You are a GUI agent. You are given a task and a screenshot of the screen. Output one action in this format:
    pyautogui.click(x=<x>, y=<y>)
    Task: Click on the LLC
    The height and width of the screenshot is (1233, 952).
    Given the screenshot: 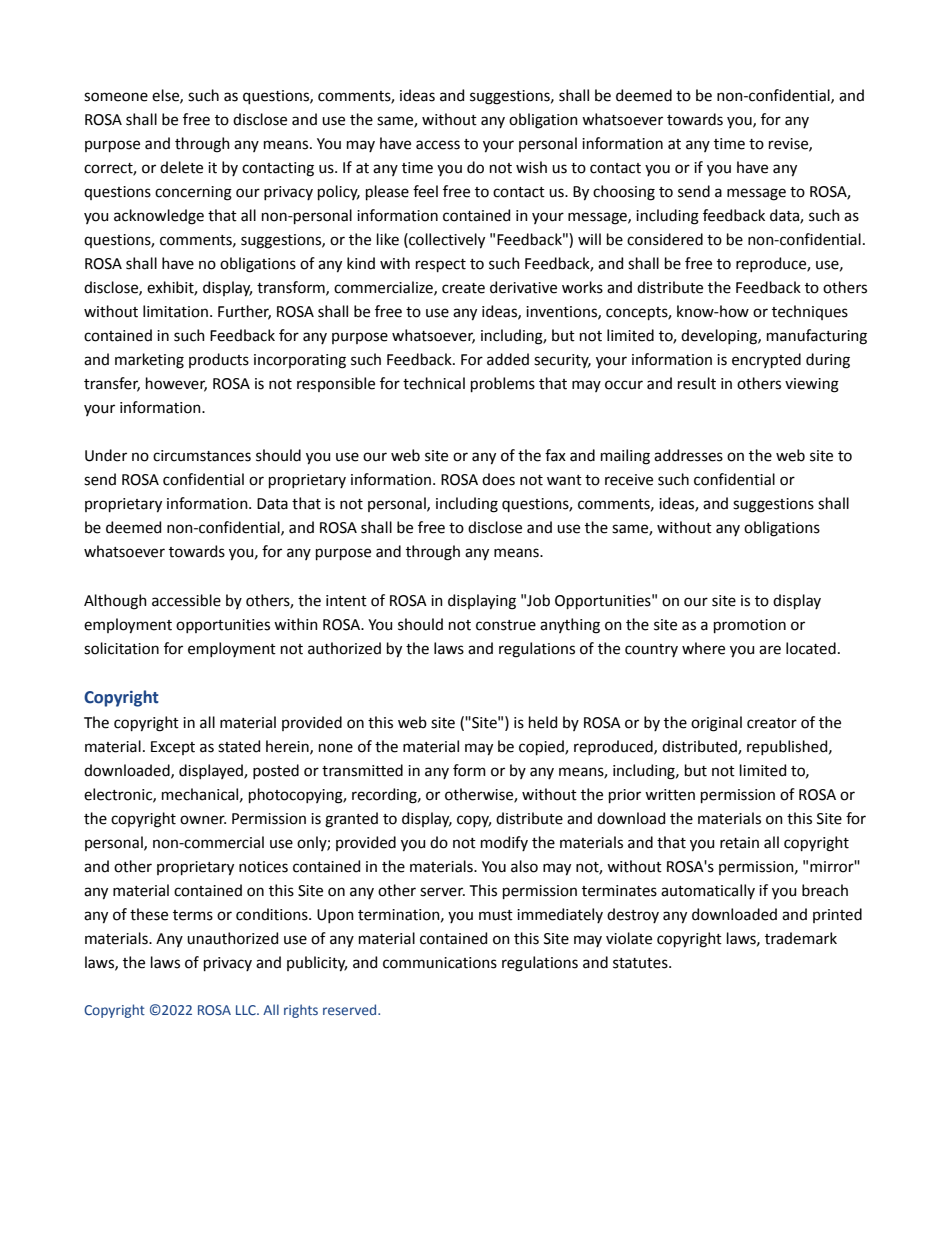 What is the action you would take?
    pyautogui.click(x=247, y=1010)
